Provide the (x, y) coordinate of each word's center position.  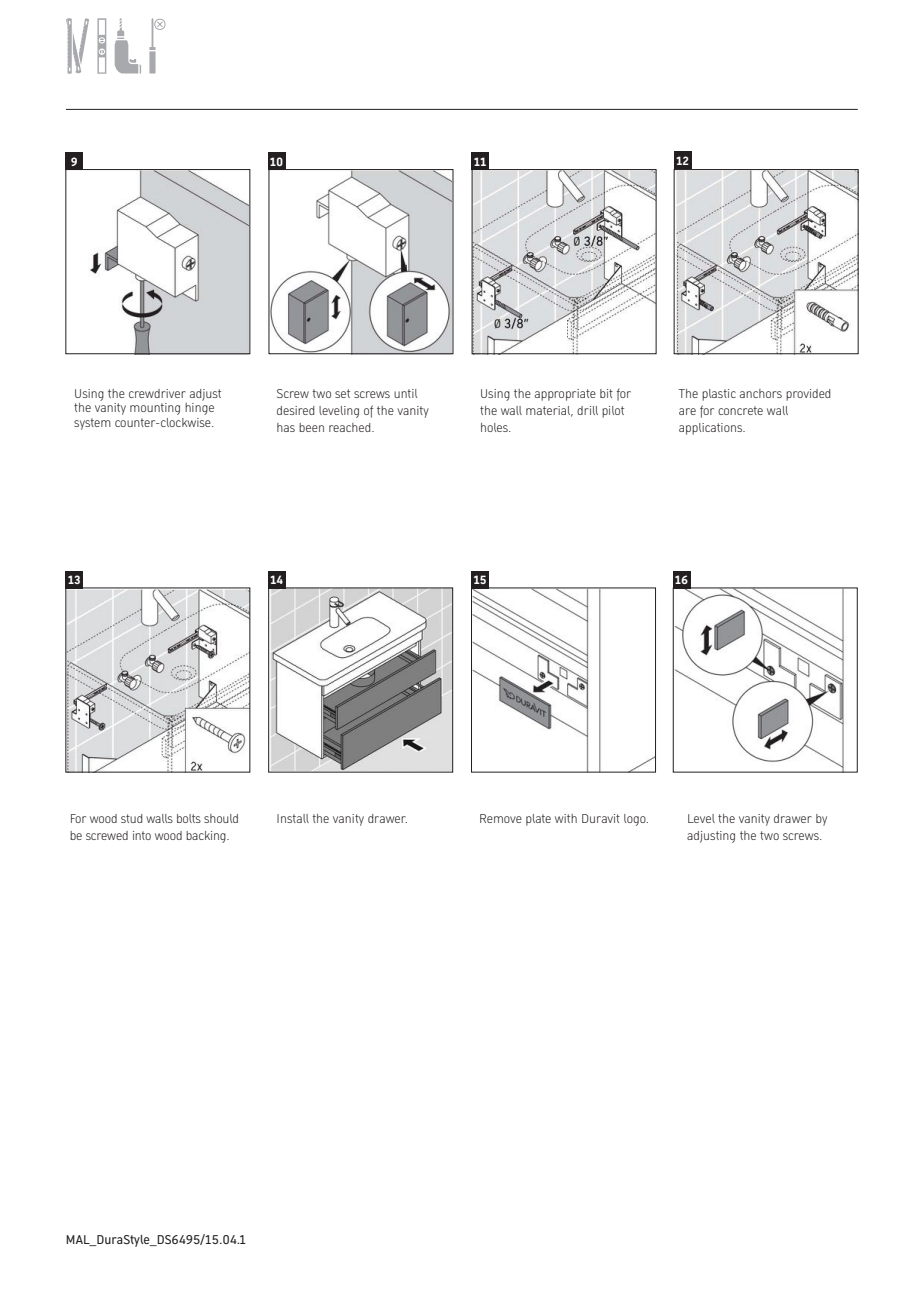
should (221, 818)
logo (636, 820)
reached (351, 427)
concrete (740, 410)
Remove (501, 818)
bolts (189, 818)
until (405, 393)
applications (712, 429)
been (311, 427)
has (286, 427)
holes (495, 427)
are (687, 411)
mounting (155, 409)
